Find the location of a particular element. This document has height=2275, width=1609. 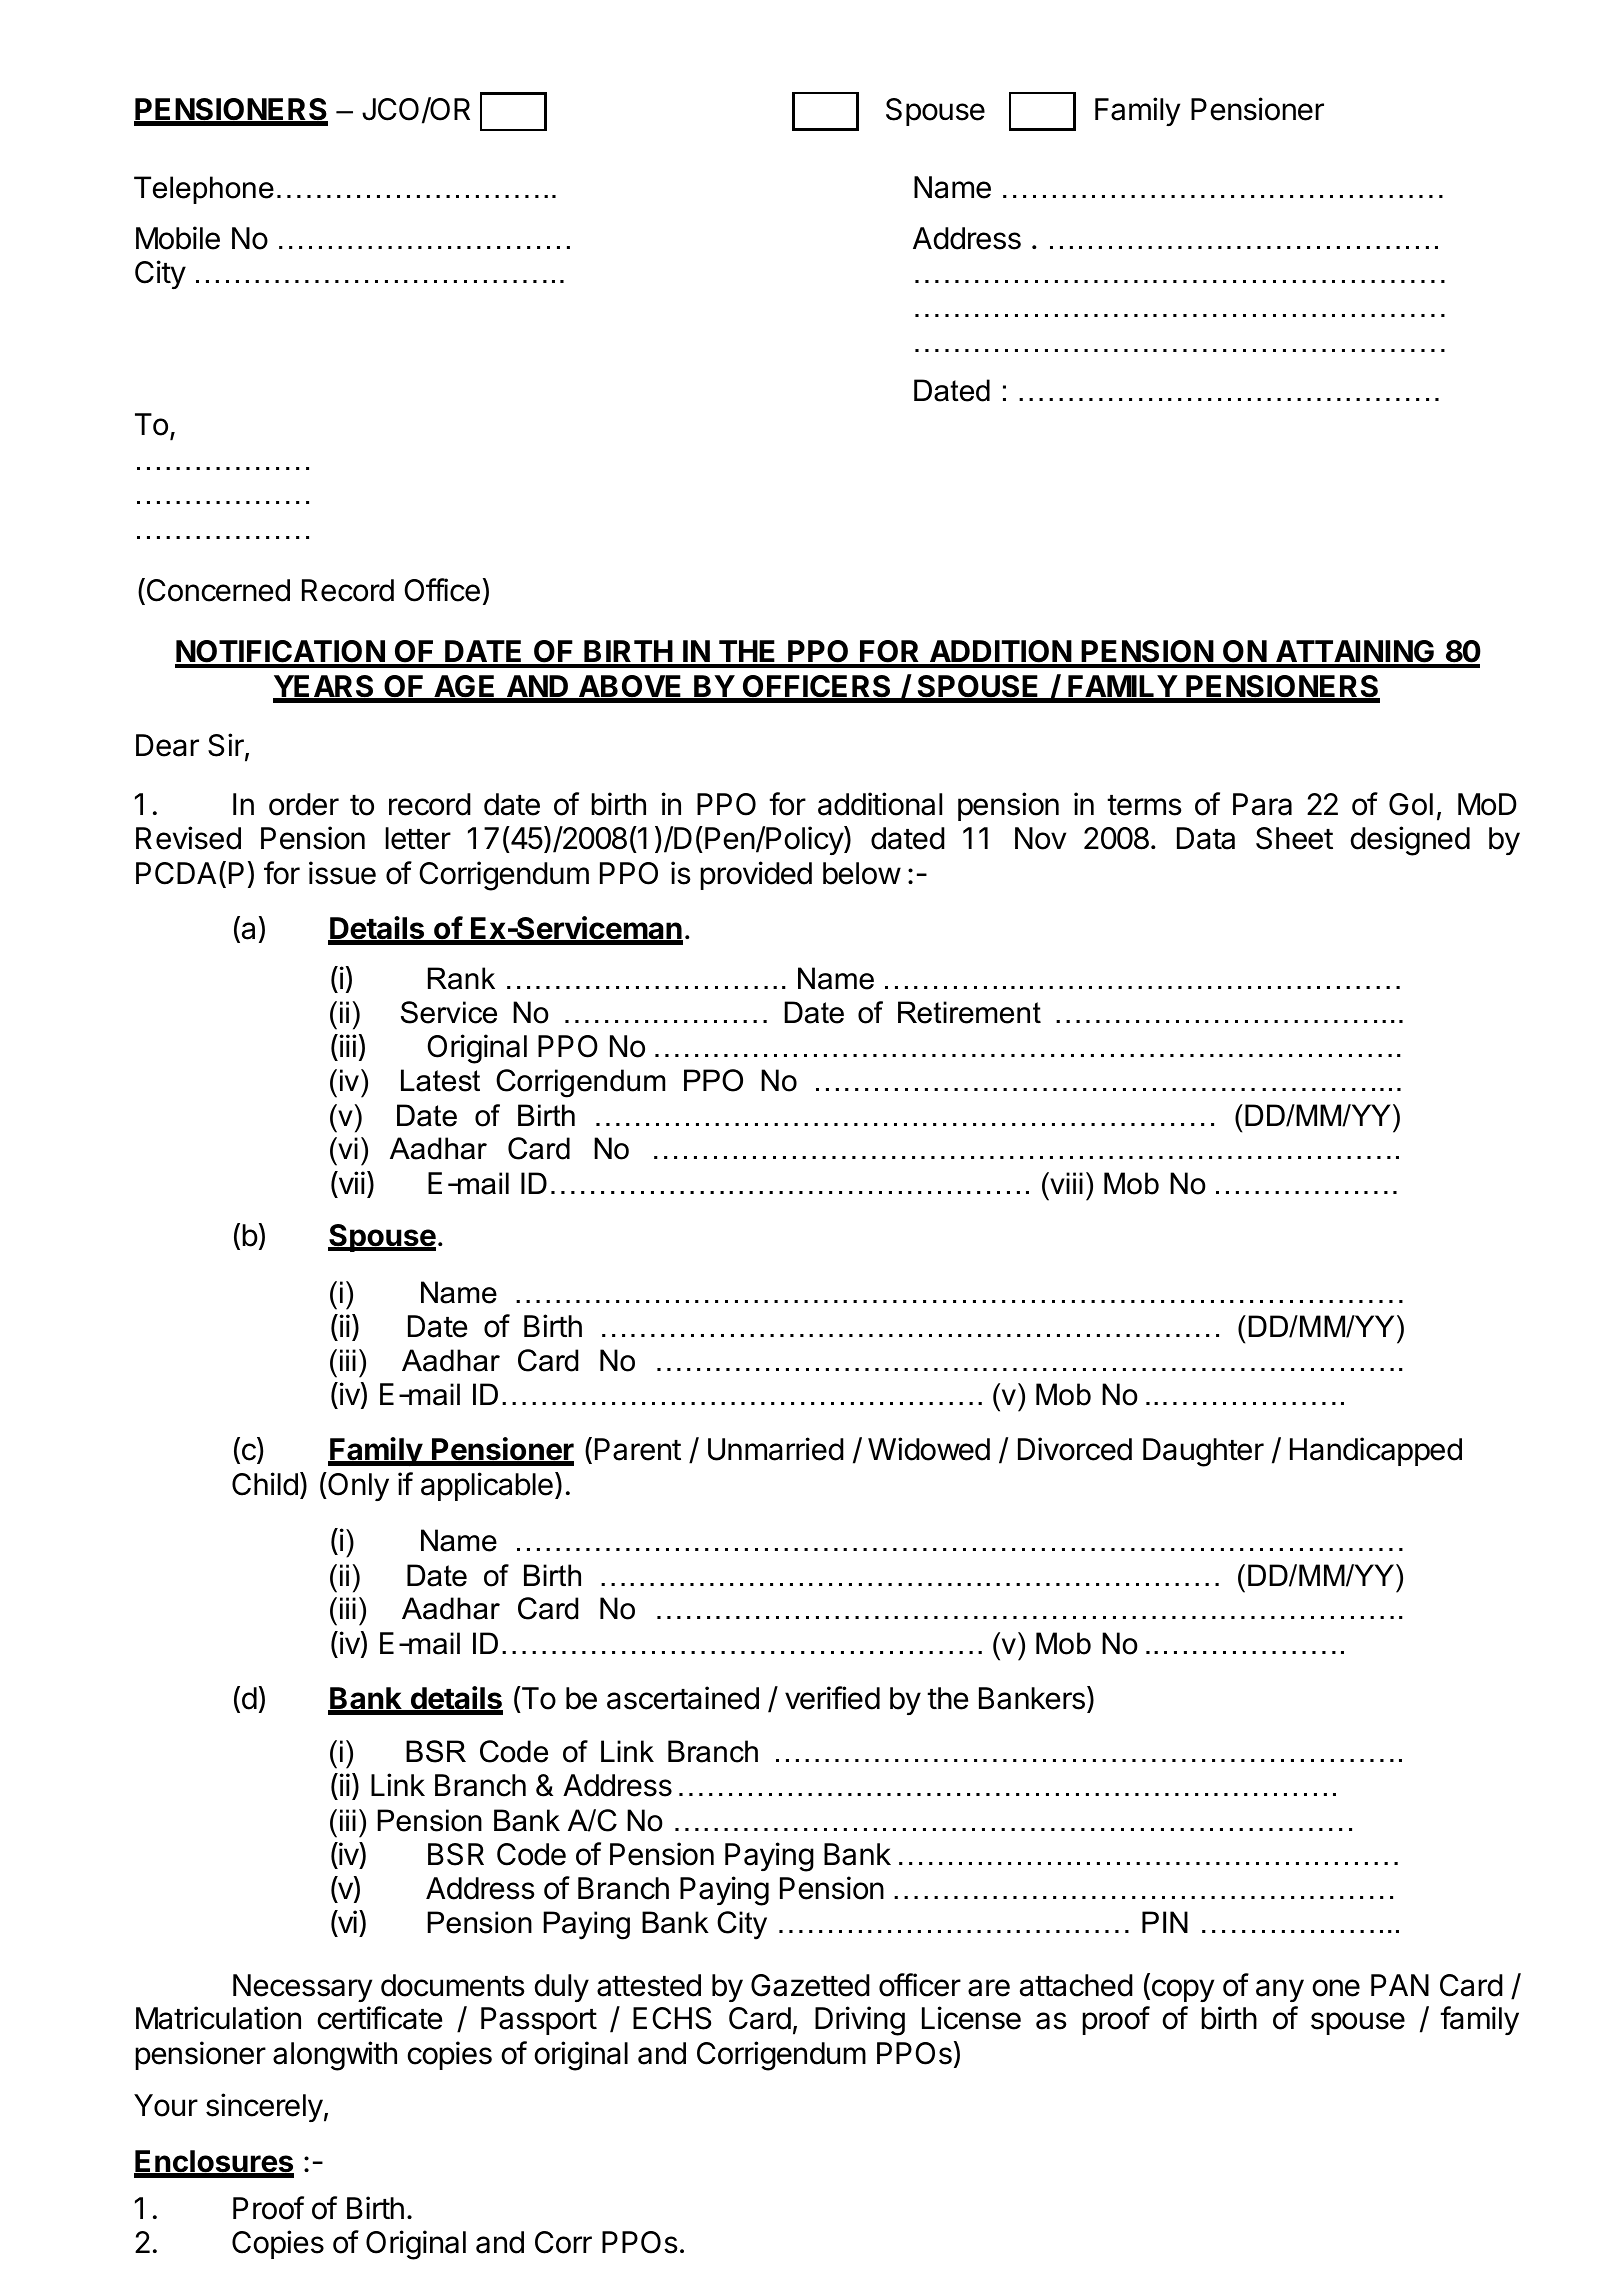

Mobile is located at coordinates (178, 238).
